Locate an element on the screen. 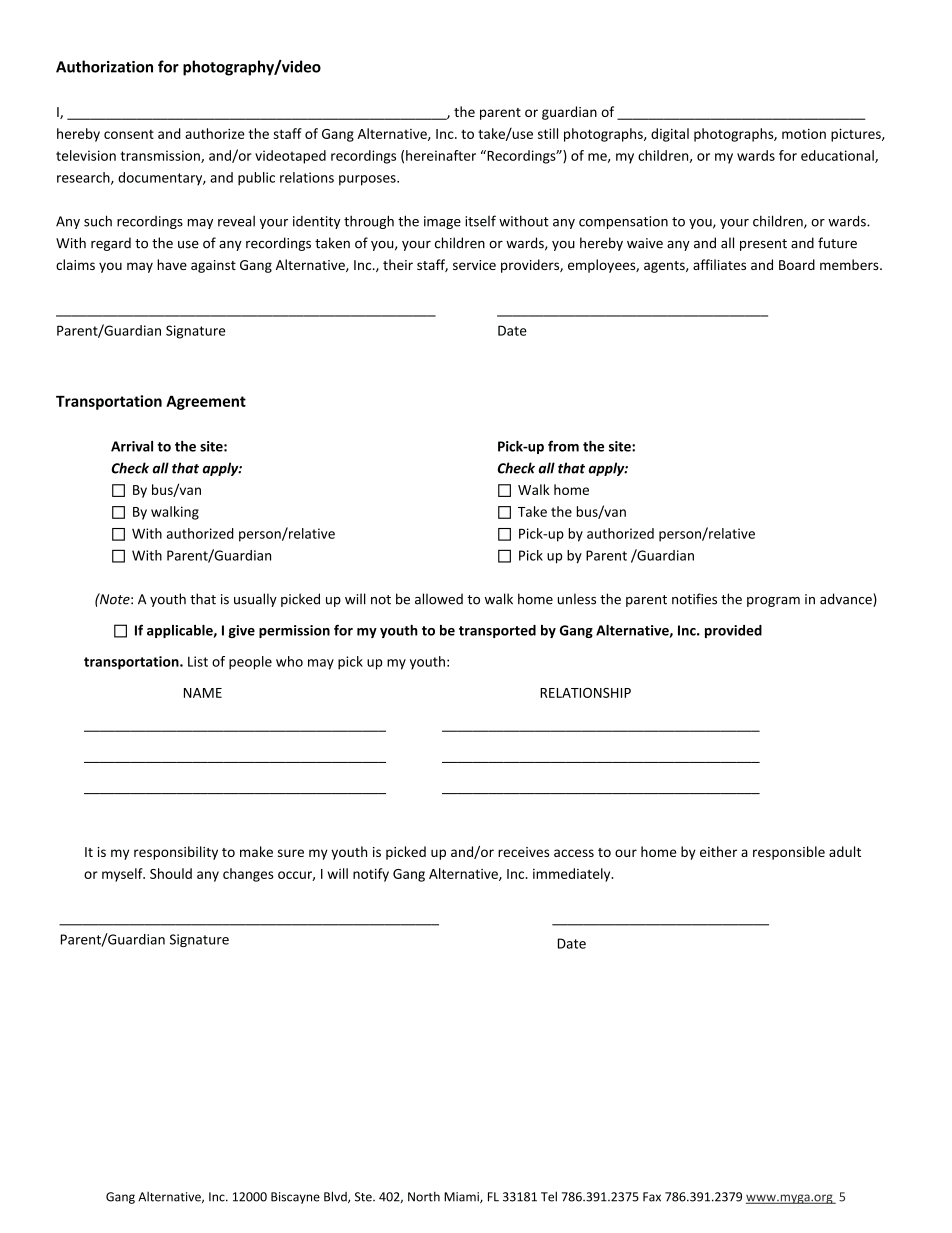  Biscayne is located at coordinates (295, 1198).
